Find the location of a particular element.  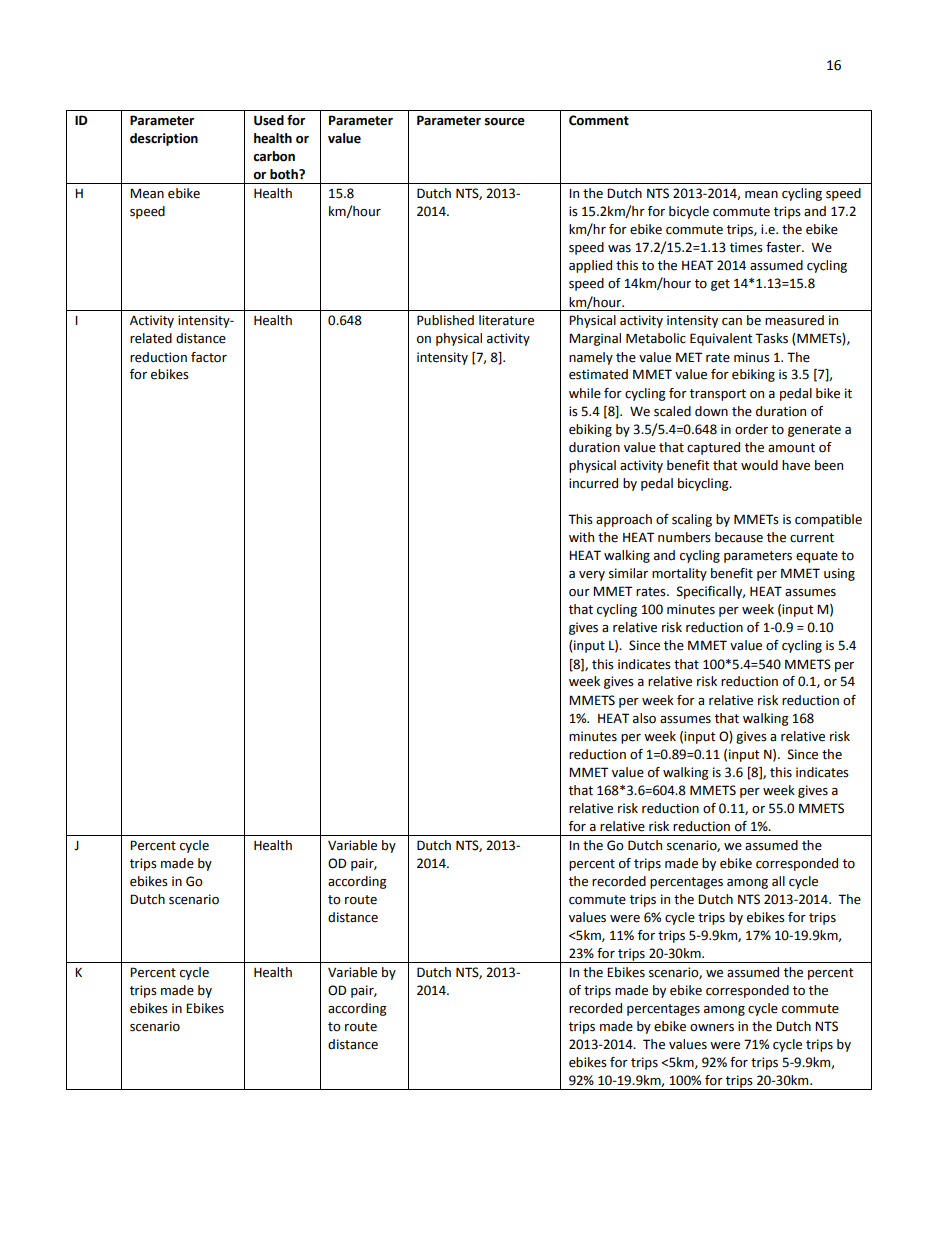

mortality is located at coordinates (679, 574).
